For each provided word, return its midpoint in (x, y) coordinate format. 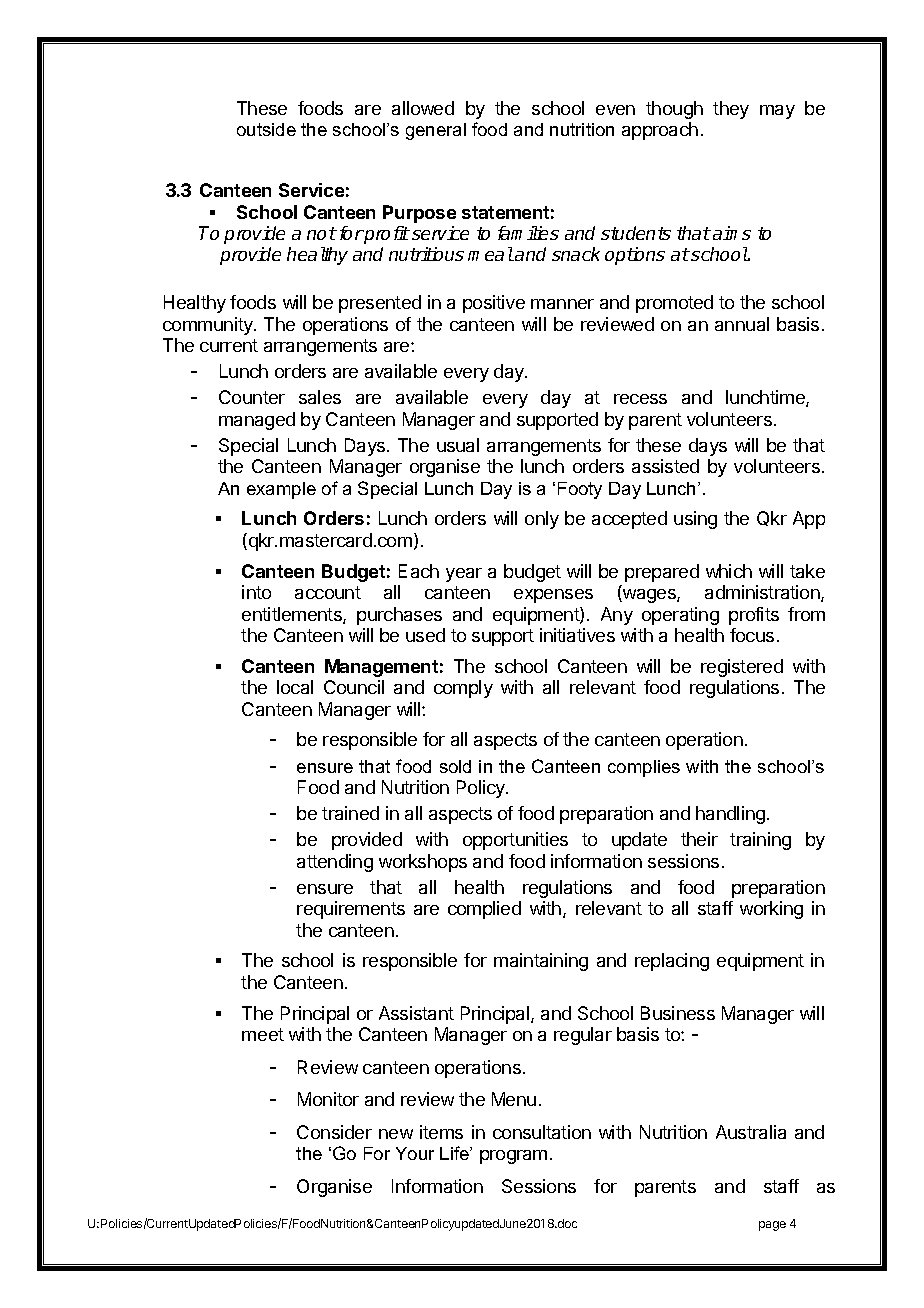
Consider (334, 1132)
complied (484, 910)
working (771, 910)
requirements (351, 910)
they (731, 110)
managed (257, 421)
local (295, 687)
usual (458, 445)
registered (742, 668)
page (772, 1226)
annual (742, 324)
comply (463, 689)
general (436, 131)
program (513, 1157)
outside (266, 129)
